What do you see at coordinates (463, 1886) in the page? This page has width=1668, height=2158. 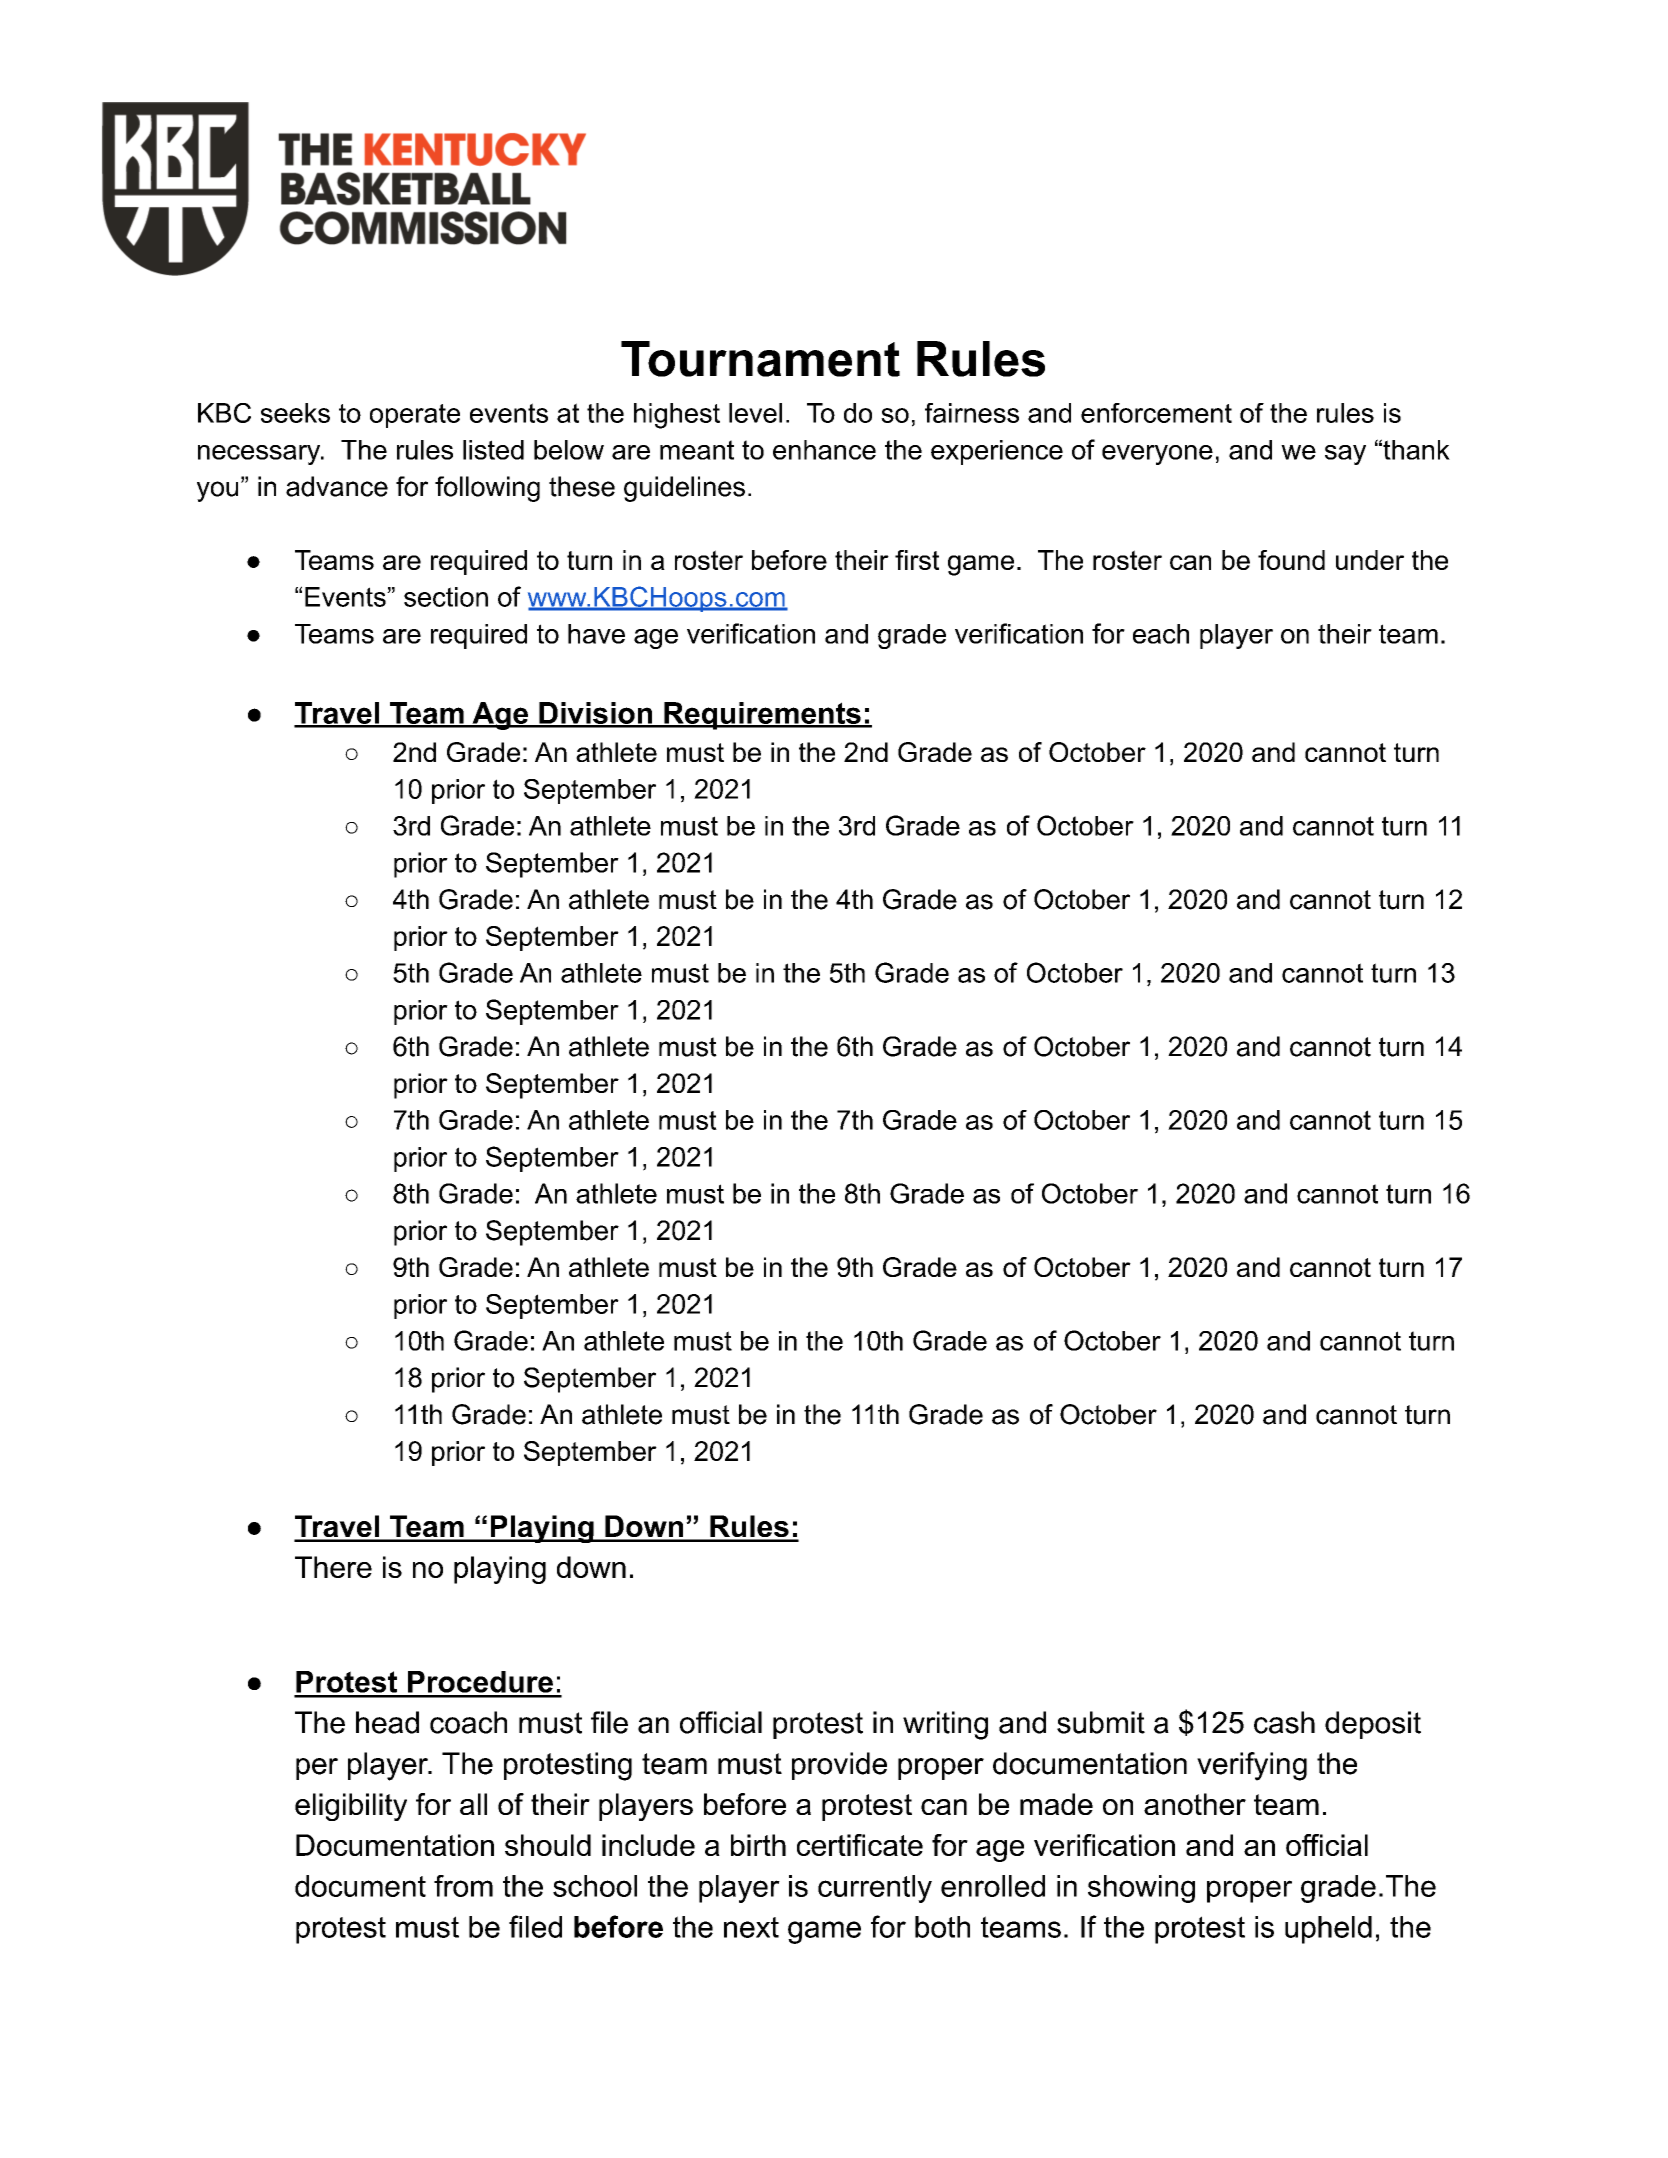 I see `from` at bounding box center [463, 1886].
